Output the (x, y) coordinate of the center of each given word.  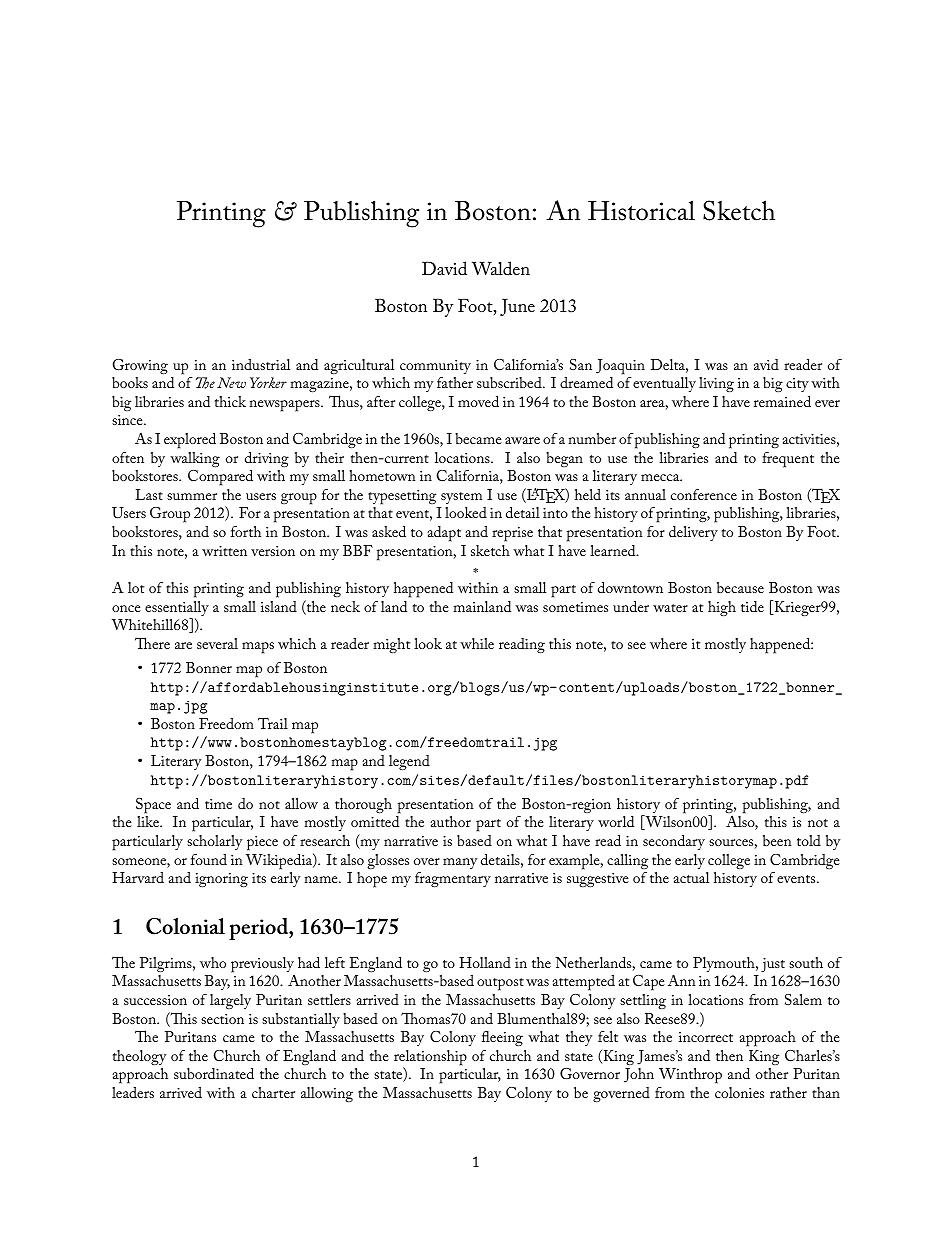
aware (522, 440)
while (477, 643)
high (722, 609)
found (209, 859)
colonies (739, 1092)
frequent (788, 460)
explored (190, 441)
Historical (641, 210)
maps (258, 648)
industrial (261, 364)
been (777, 840)
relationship (430, 1059)
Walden (501, 268)
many (460, 863)
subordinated (214, 1073)
